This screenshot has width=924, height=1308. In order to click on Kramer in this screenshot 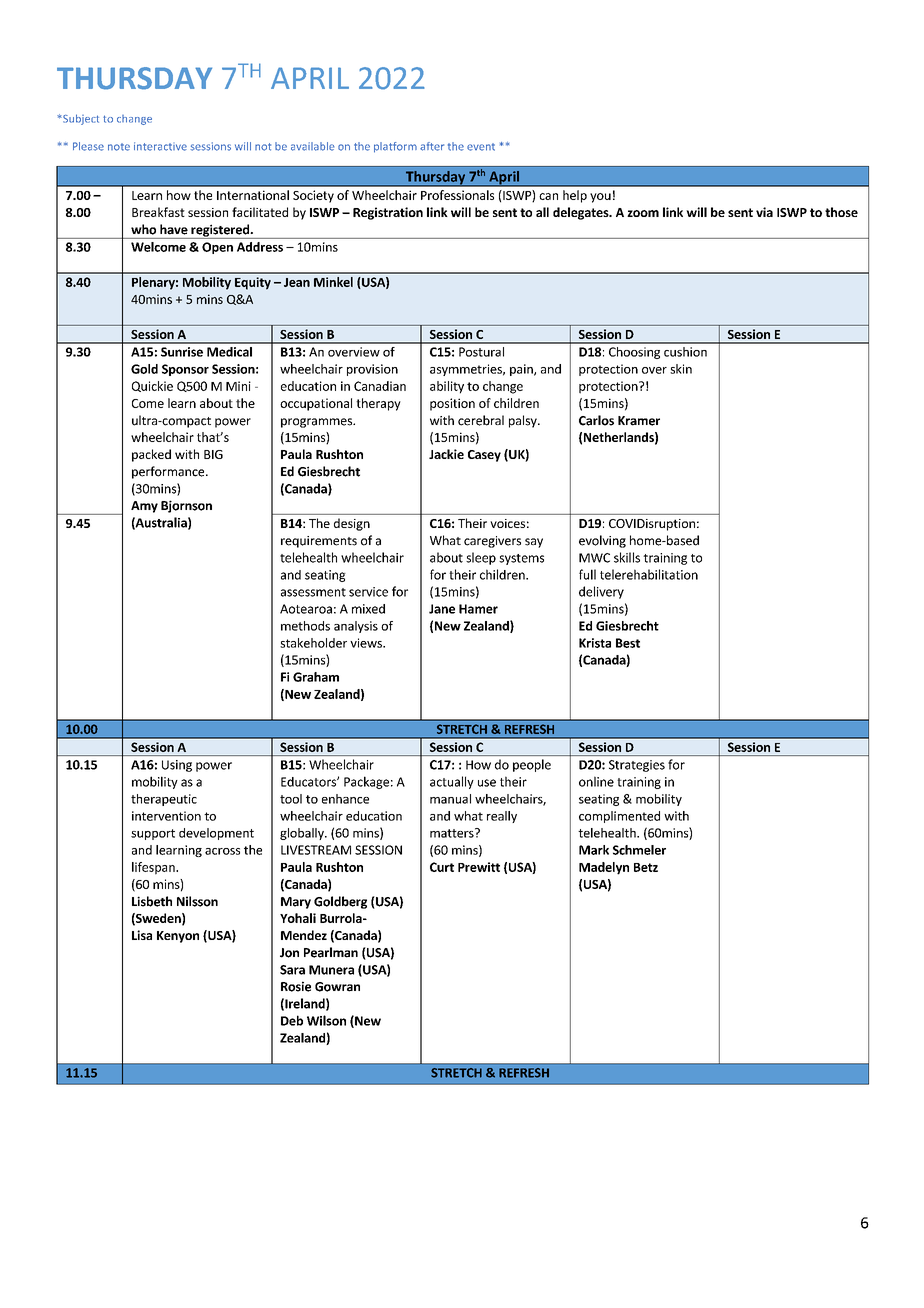, I will do `click(639, 421)`.
